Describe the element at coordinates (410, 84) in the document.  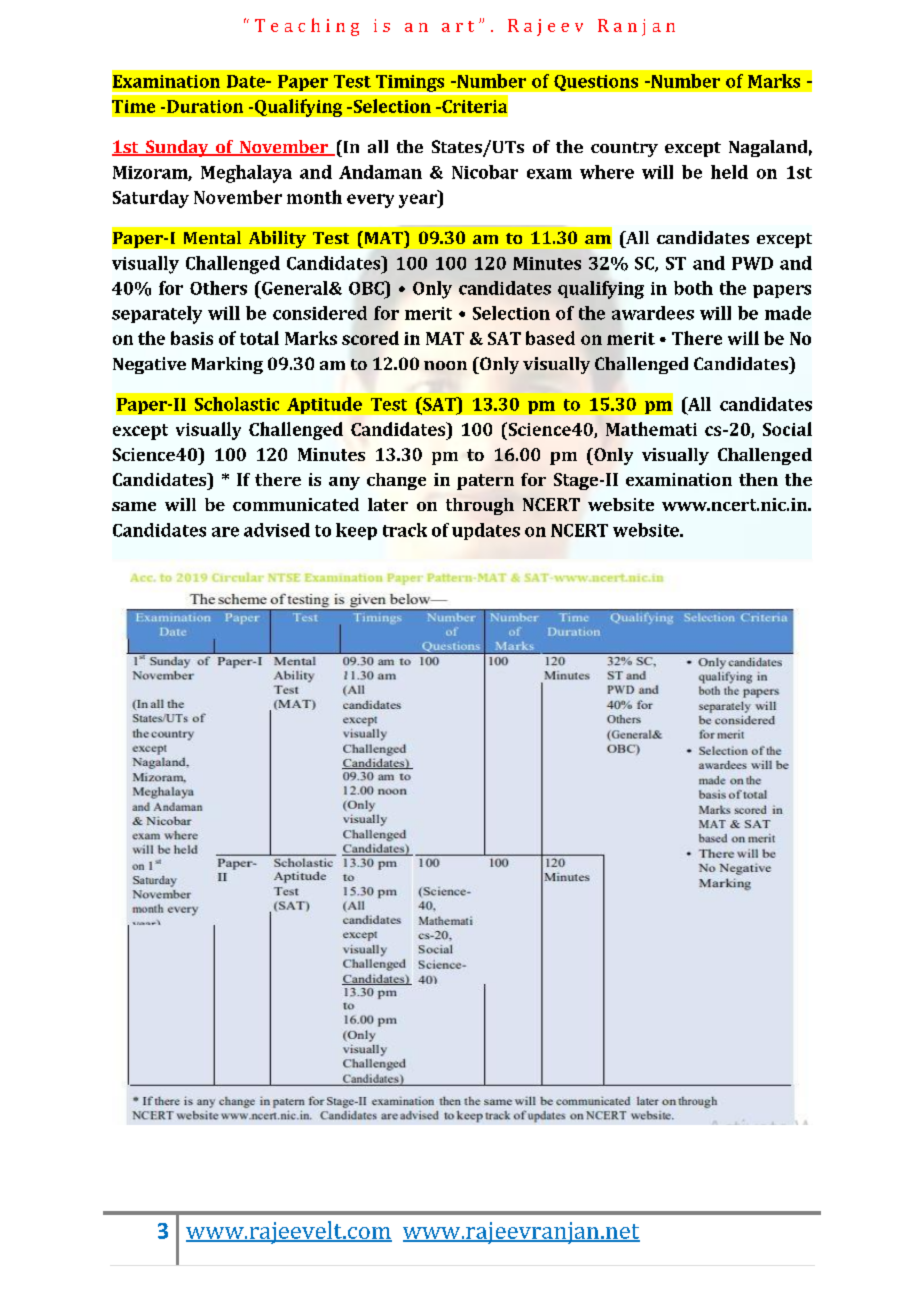
I see `Timings` at that location.
